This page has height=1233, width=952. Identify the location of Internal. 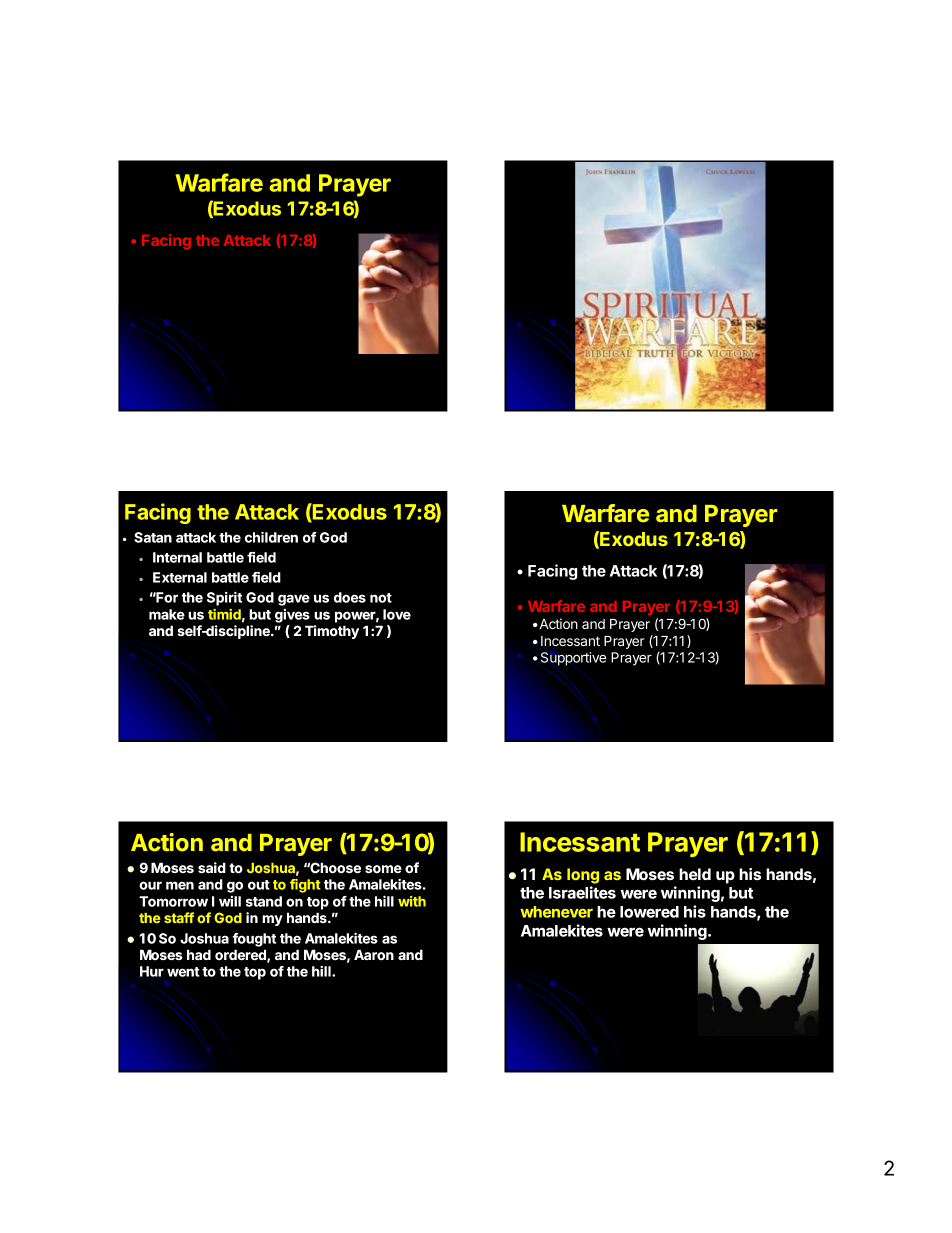
(177, 557).
